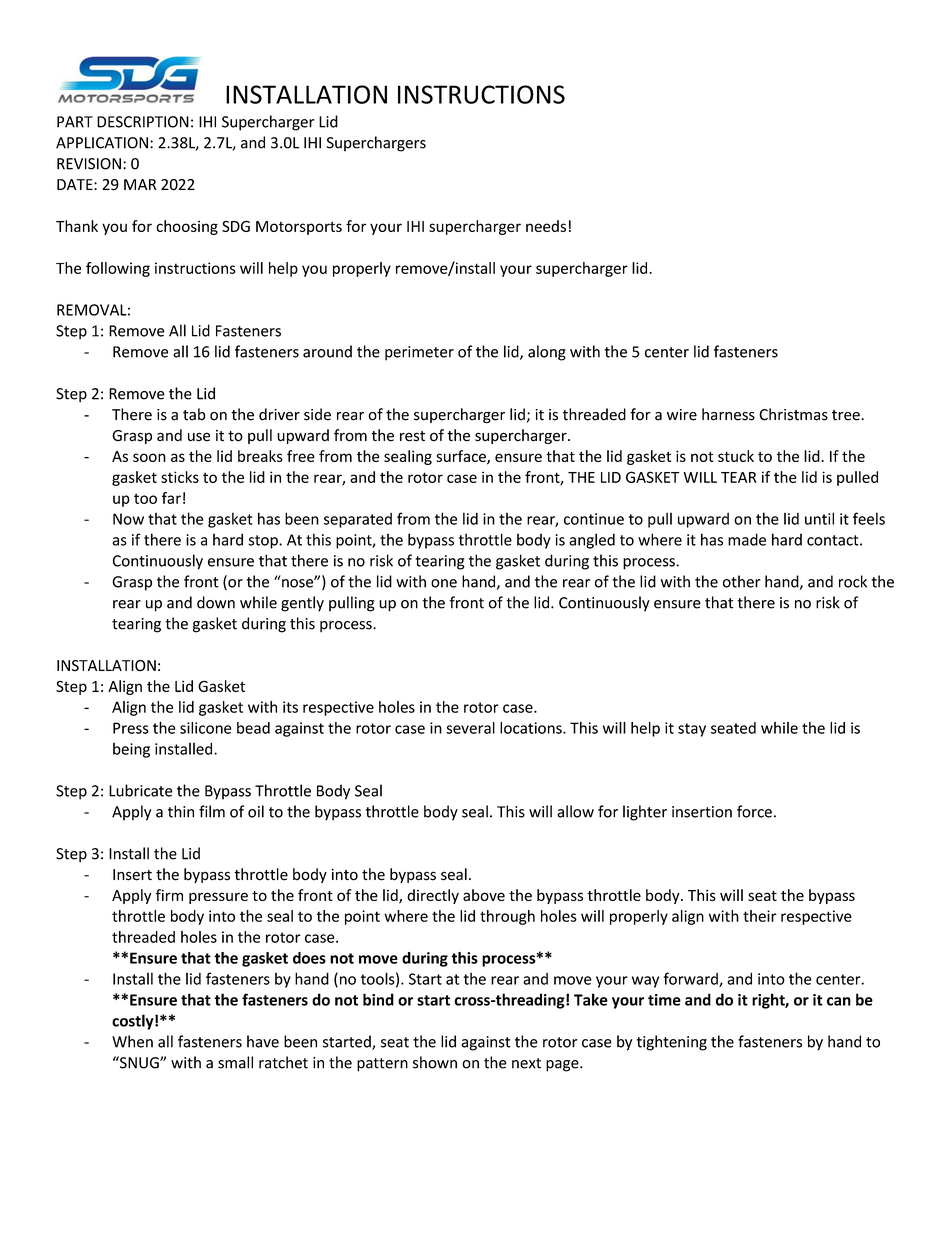 This screenshot has height=1233, width=952. I want to click on other, so click(742, 581).
